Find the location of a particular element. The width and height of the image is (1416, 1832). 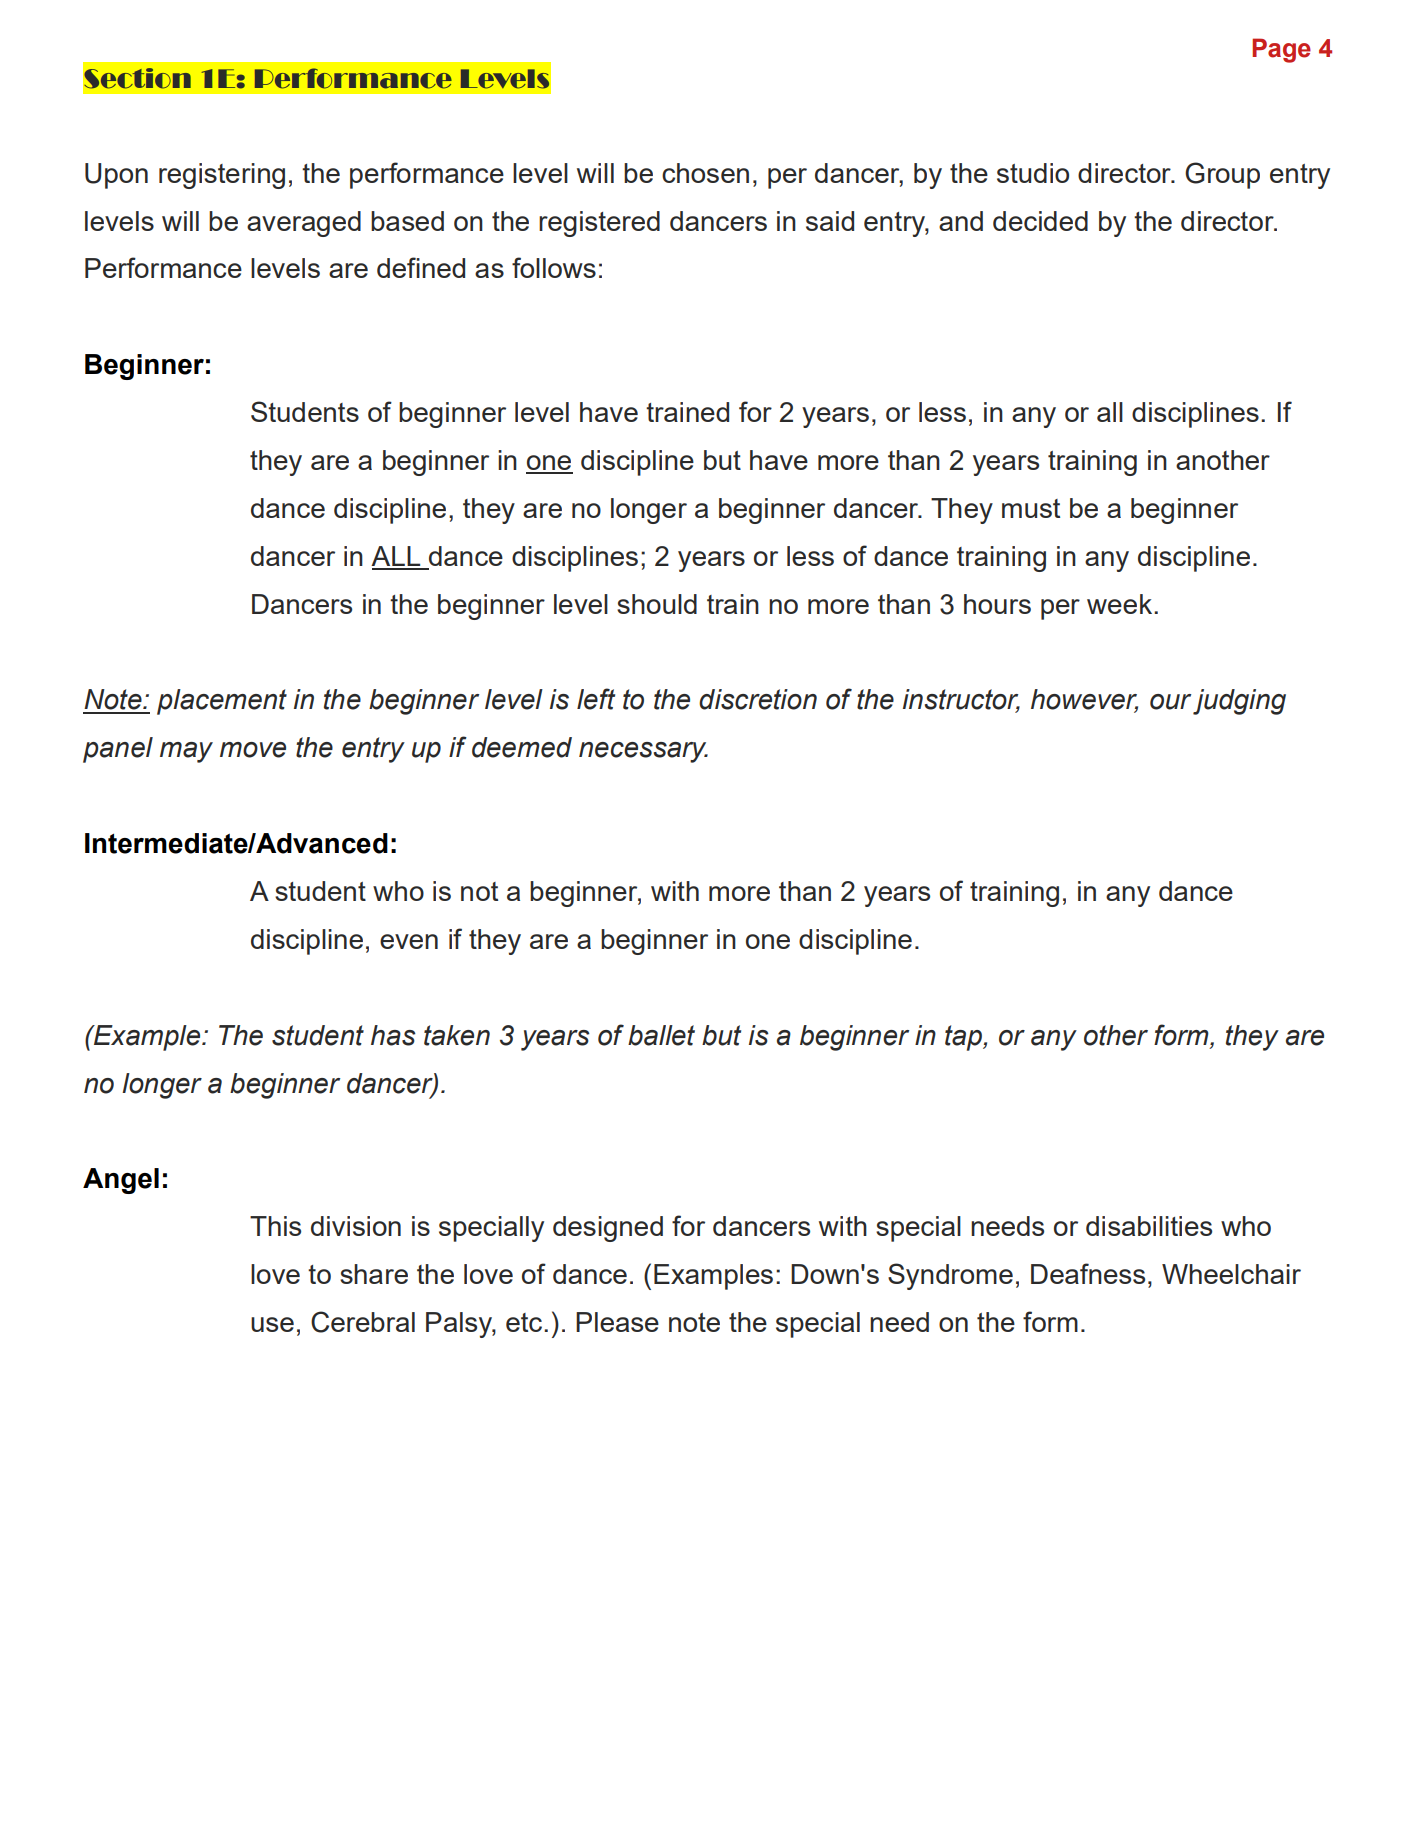

however is located at coordinates (1084, 700).
